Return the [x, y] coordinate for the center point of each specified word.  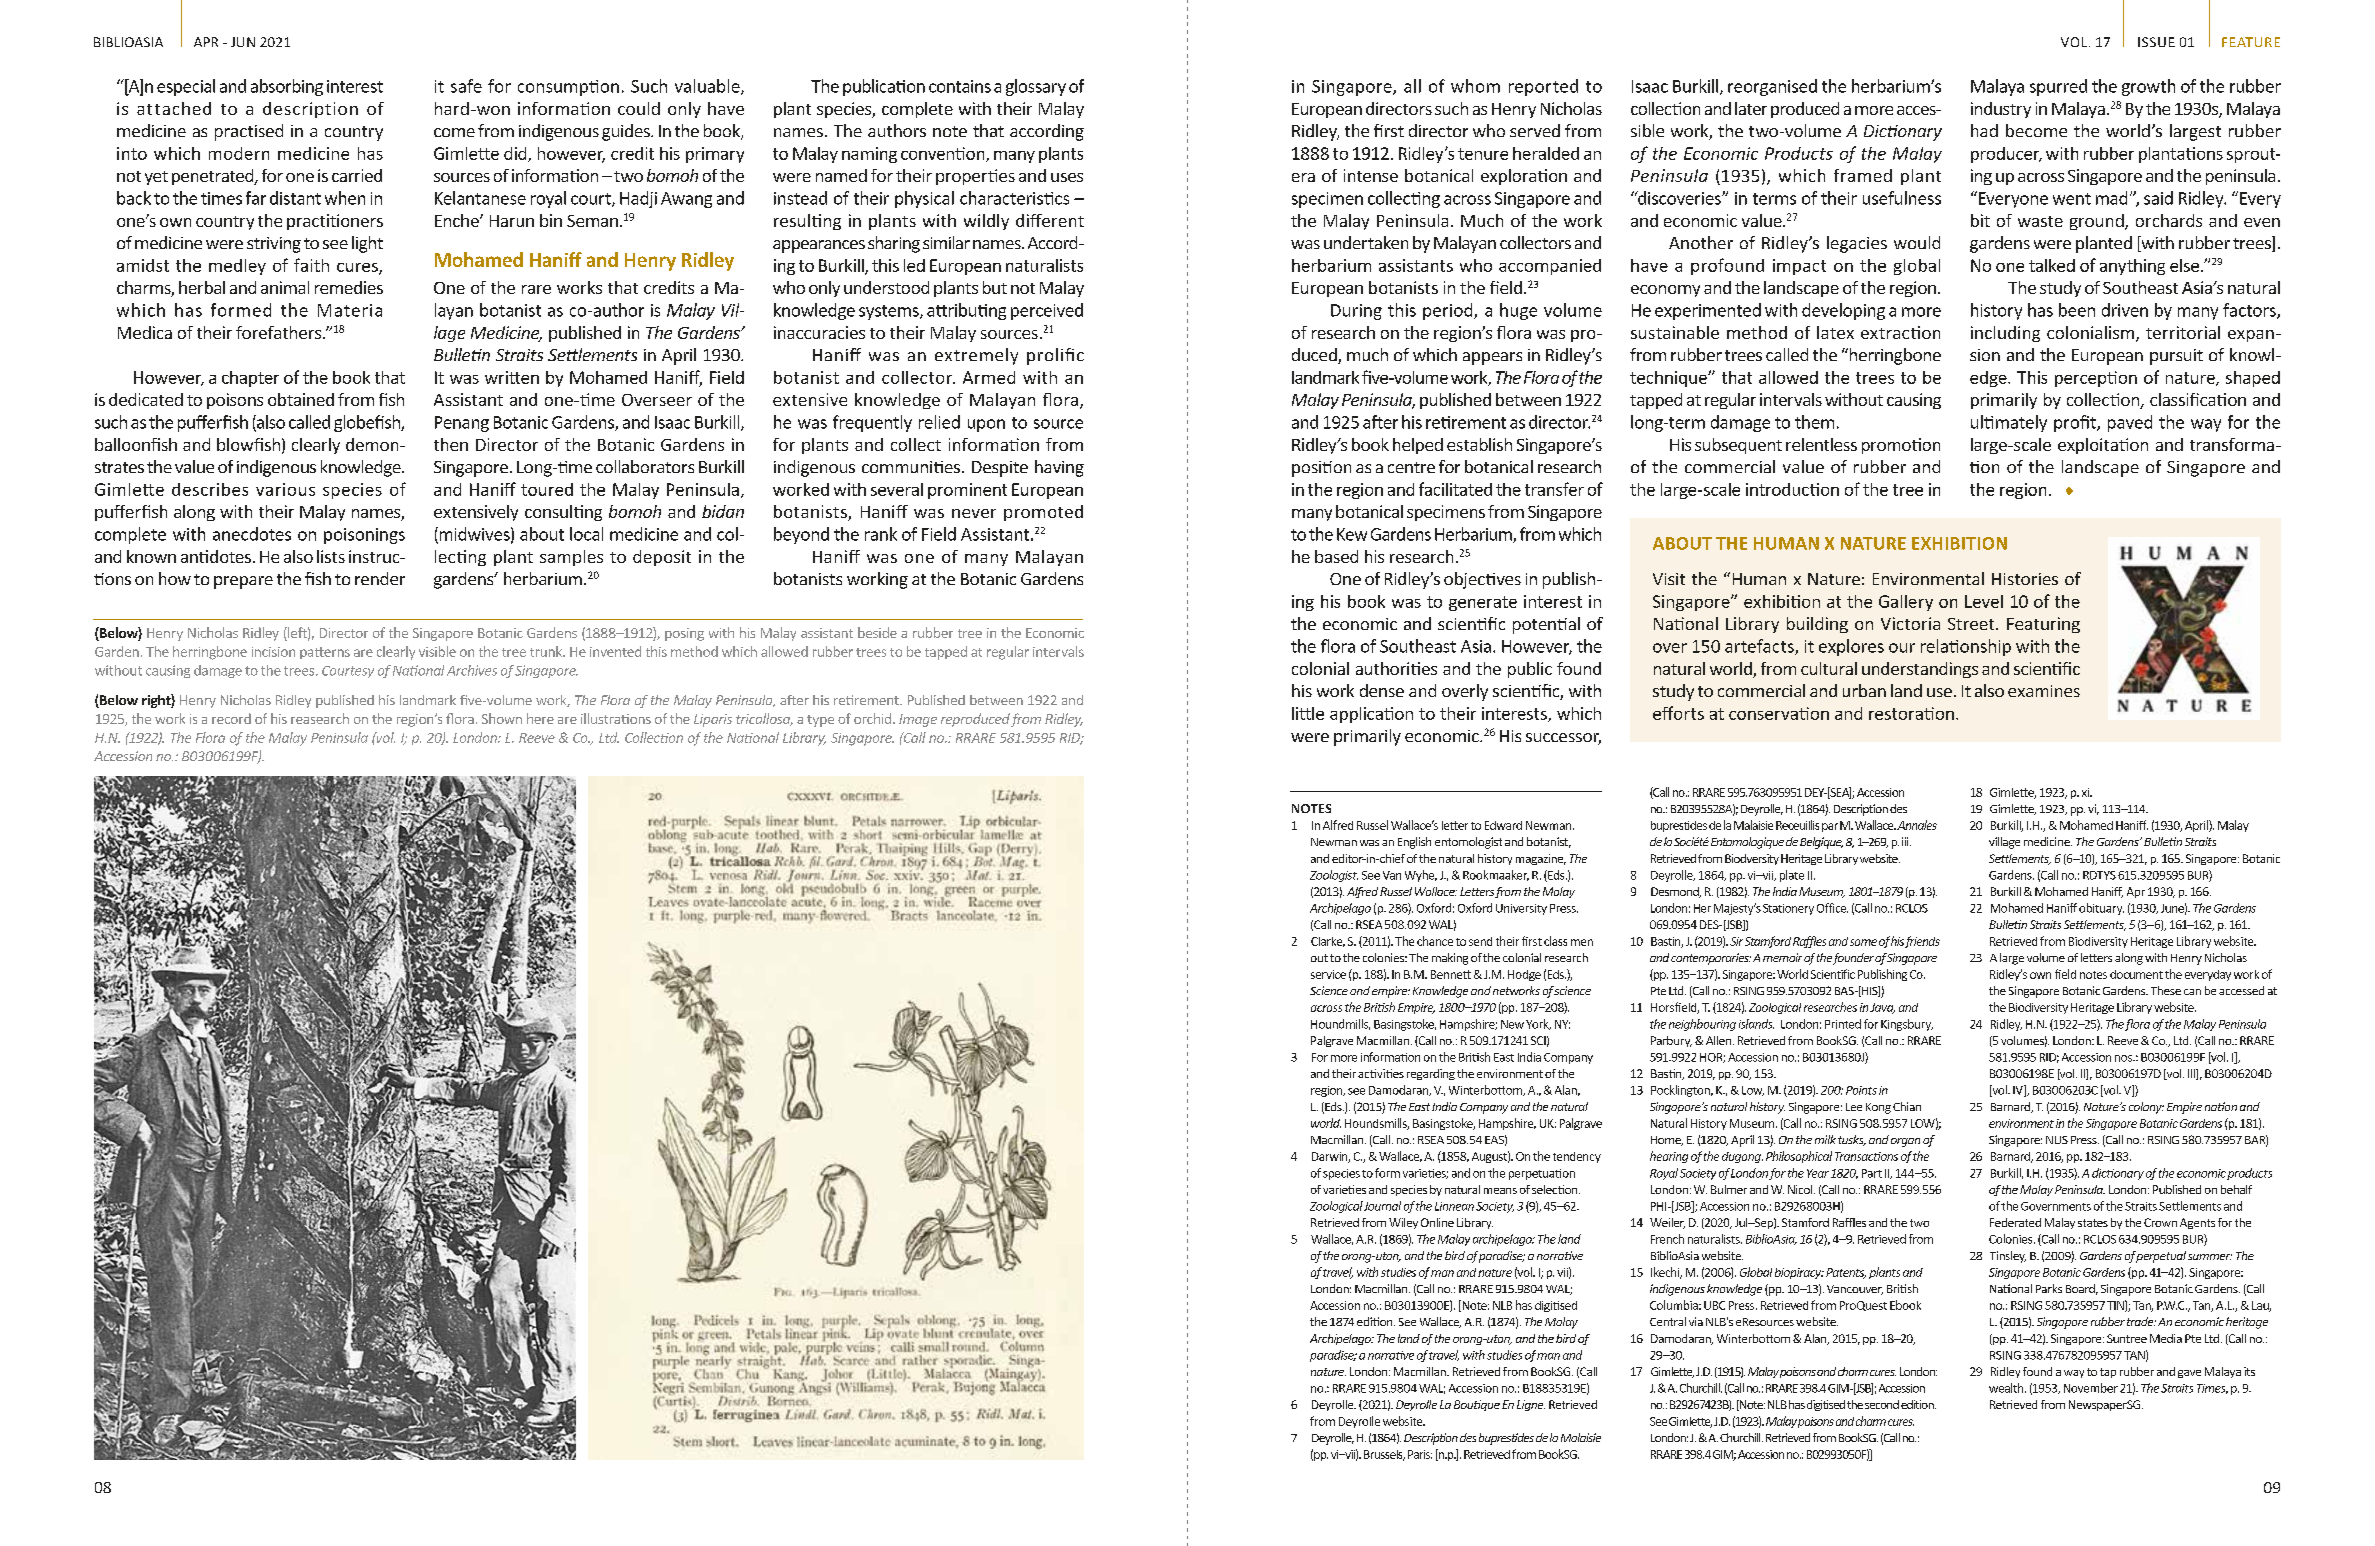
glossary [1036, 87]
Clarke [1328, 942]
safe [466, 86]
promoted [1043, 513]
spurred [2058, 87]
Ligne [1531, 1405]
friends [1922, 942]
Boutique [1477, 1405]
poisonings [364, 536]
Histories [2025, 579]
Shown [502, 718]
